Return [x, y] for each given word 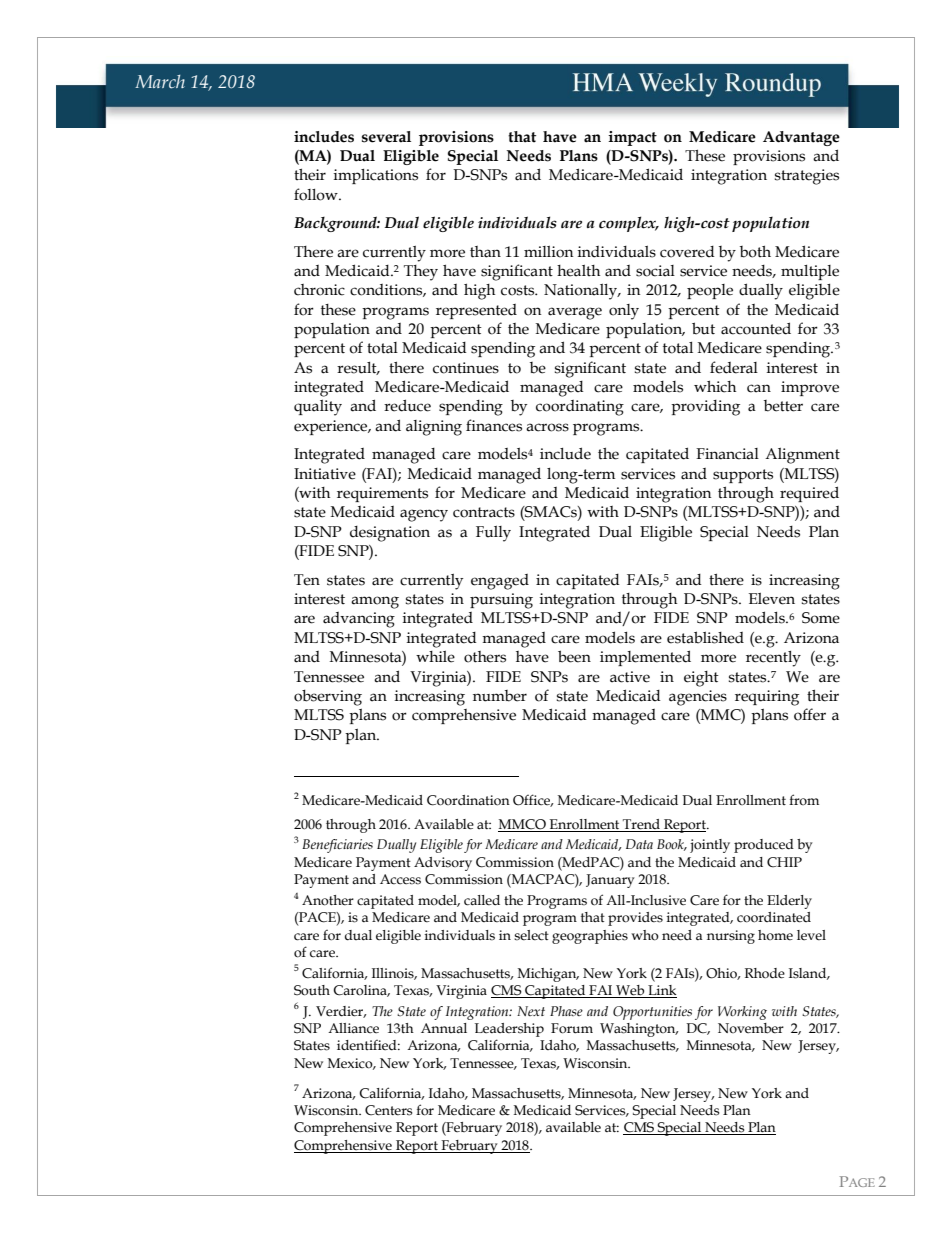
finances [494, 425]
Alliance [353, 1028]
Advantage [801, 138]
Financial [727, 454]
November [751, 1028]
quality [318, 408]
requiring [767, 698]
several [386, 137]
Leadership [509, 1030]
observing [328, 697]
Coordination [468, 800]
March [160, 82]
